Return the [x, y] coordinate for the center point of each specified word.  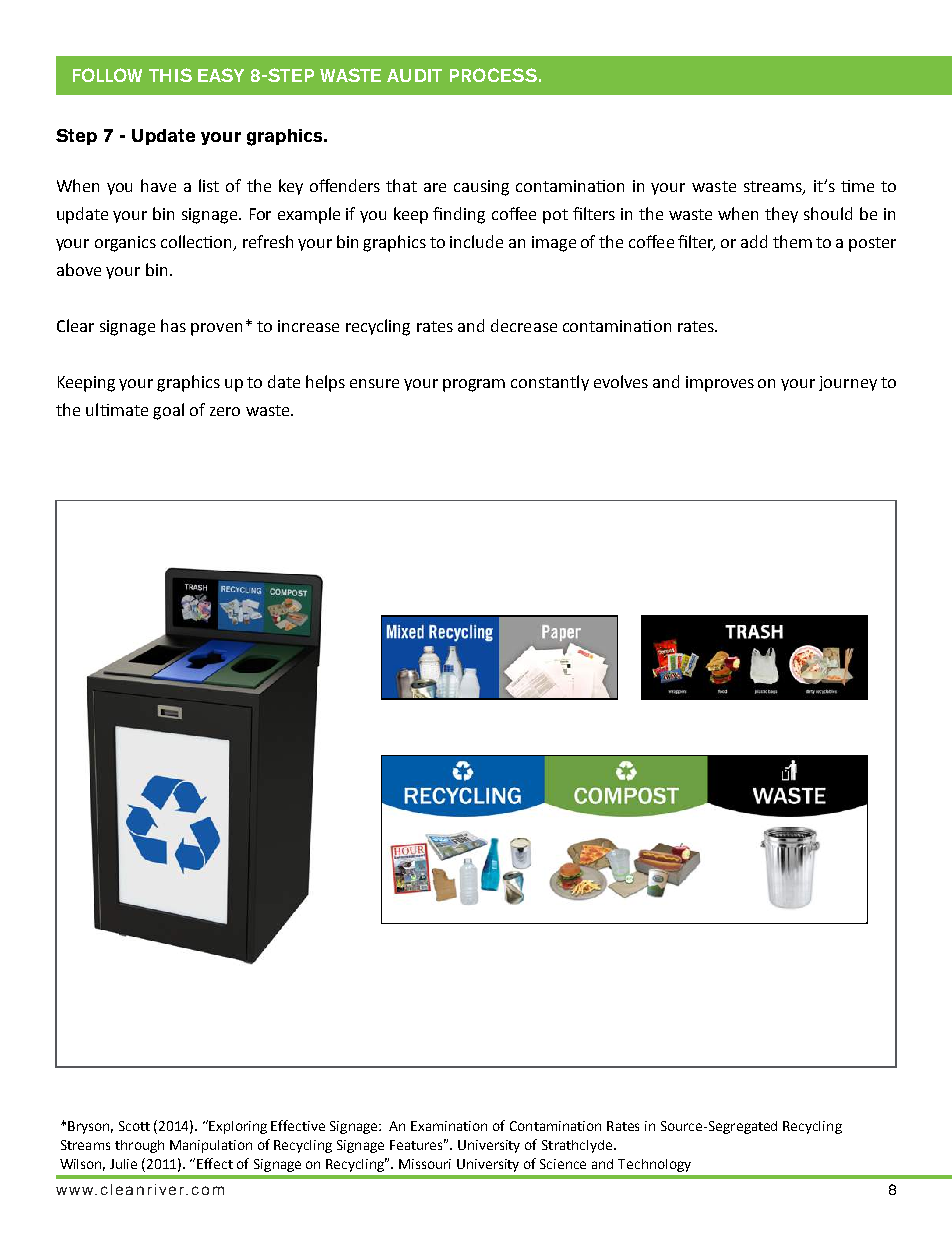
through [139, 1146]
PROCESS [493, 75]
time [857, 186]
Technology [654, 1165]
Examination [449, 1126]
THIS [170, 75]
